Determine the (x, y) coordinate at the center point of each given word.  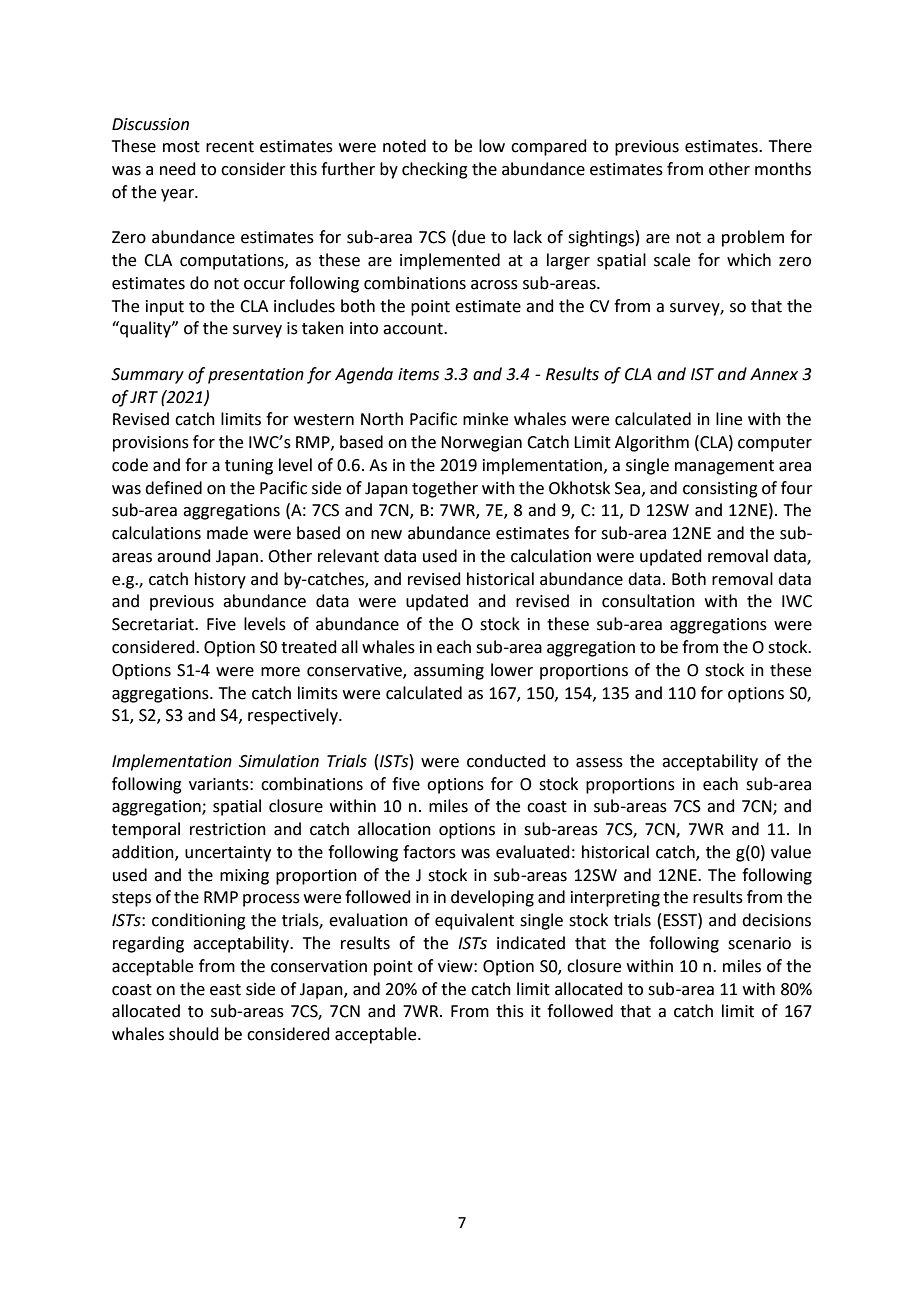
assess (599, 763)
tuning (249, 467)
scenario (759, 943)
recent (230, 147)
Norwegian (481, 444)
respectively (294, 716)
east (225, 990)
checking (435, 170)
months (783, 169)
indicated (531, 943)
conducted (506, 761)
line (729, 419)
